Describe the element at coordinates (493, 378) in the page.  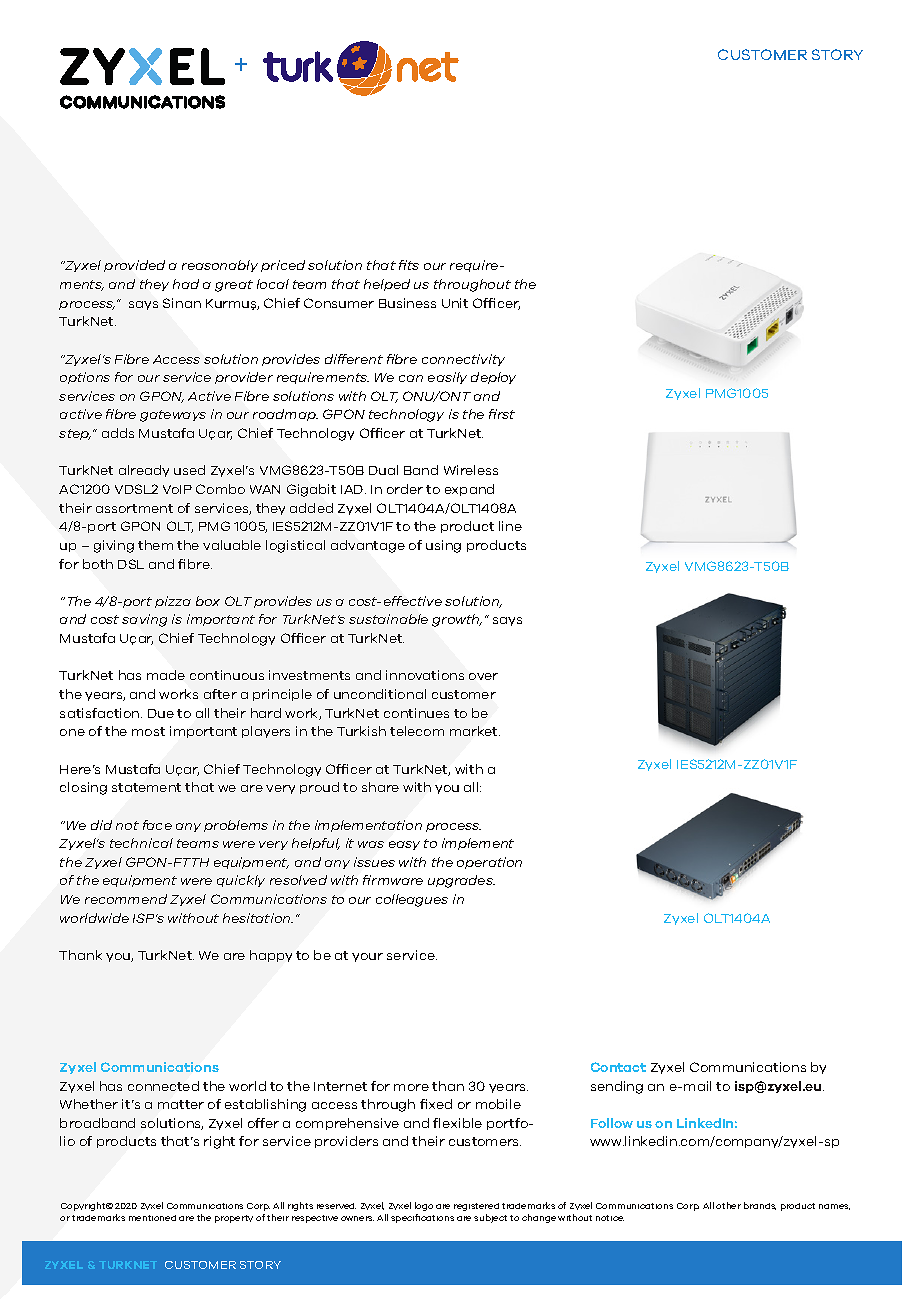
I see `deploy` at that location.
